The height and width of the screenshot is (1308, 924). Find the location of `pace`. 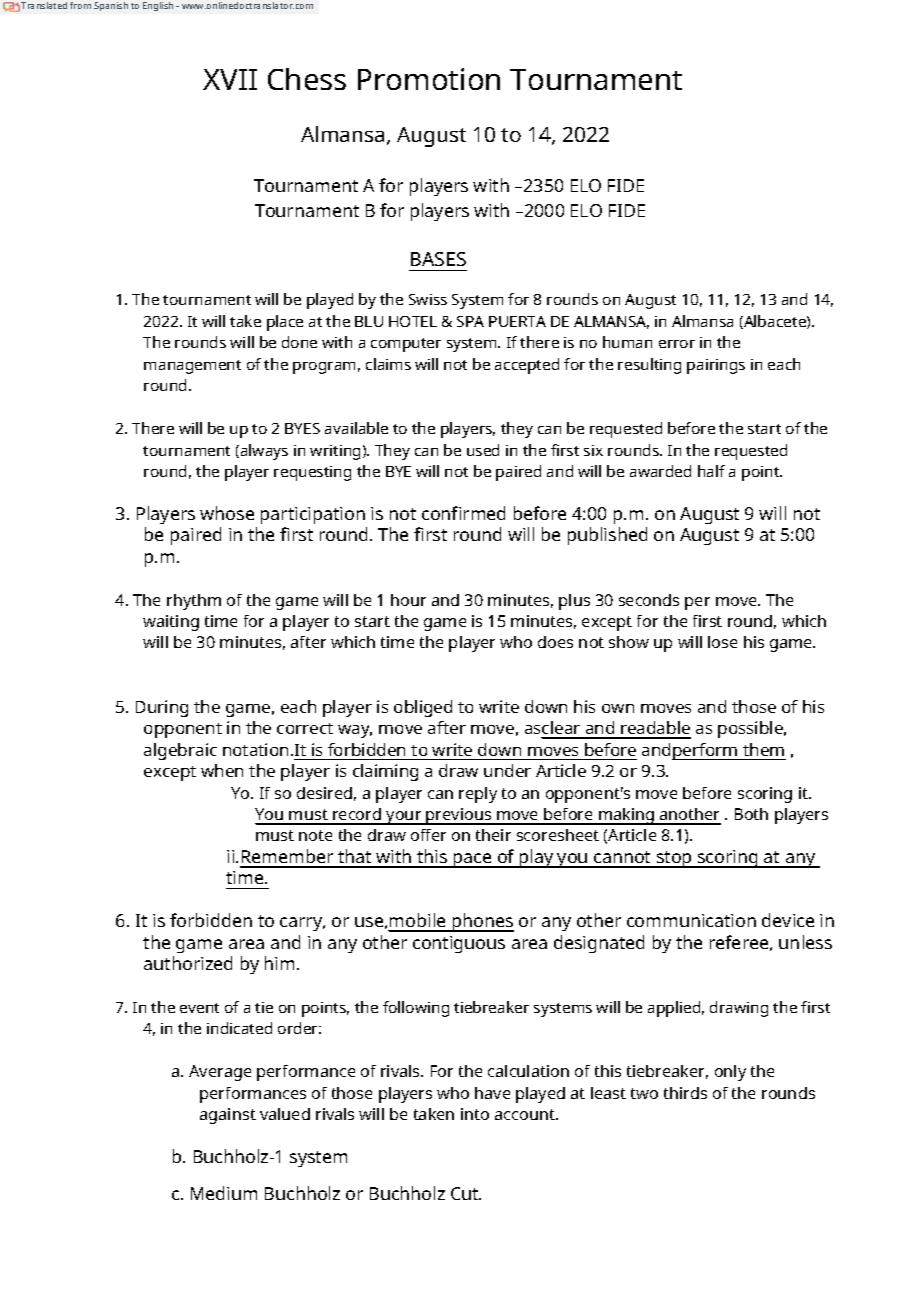

pace is located at coordinates (473, 860).
